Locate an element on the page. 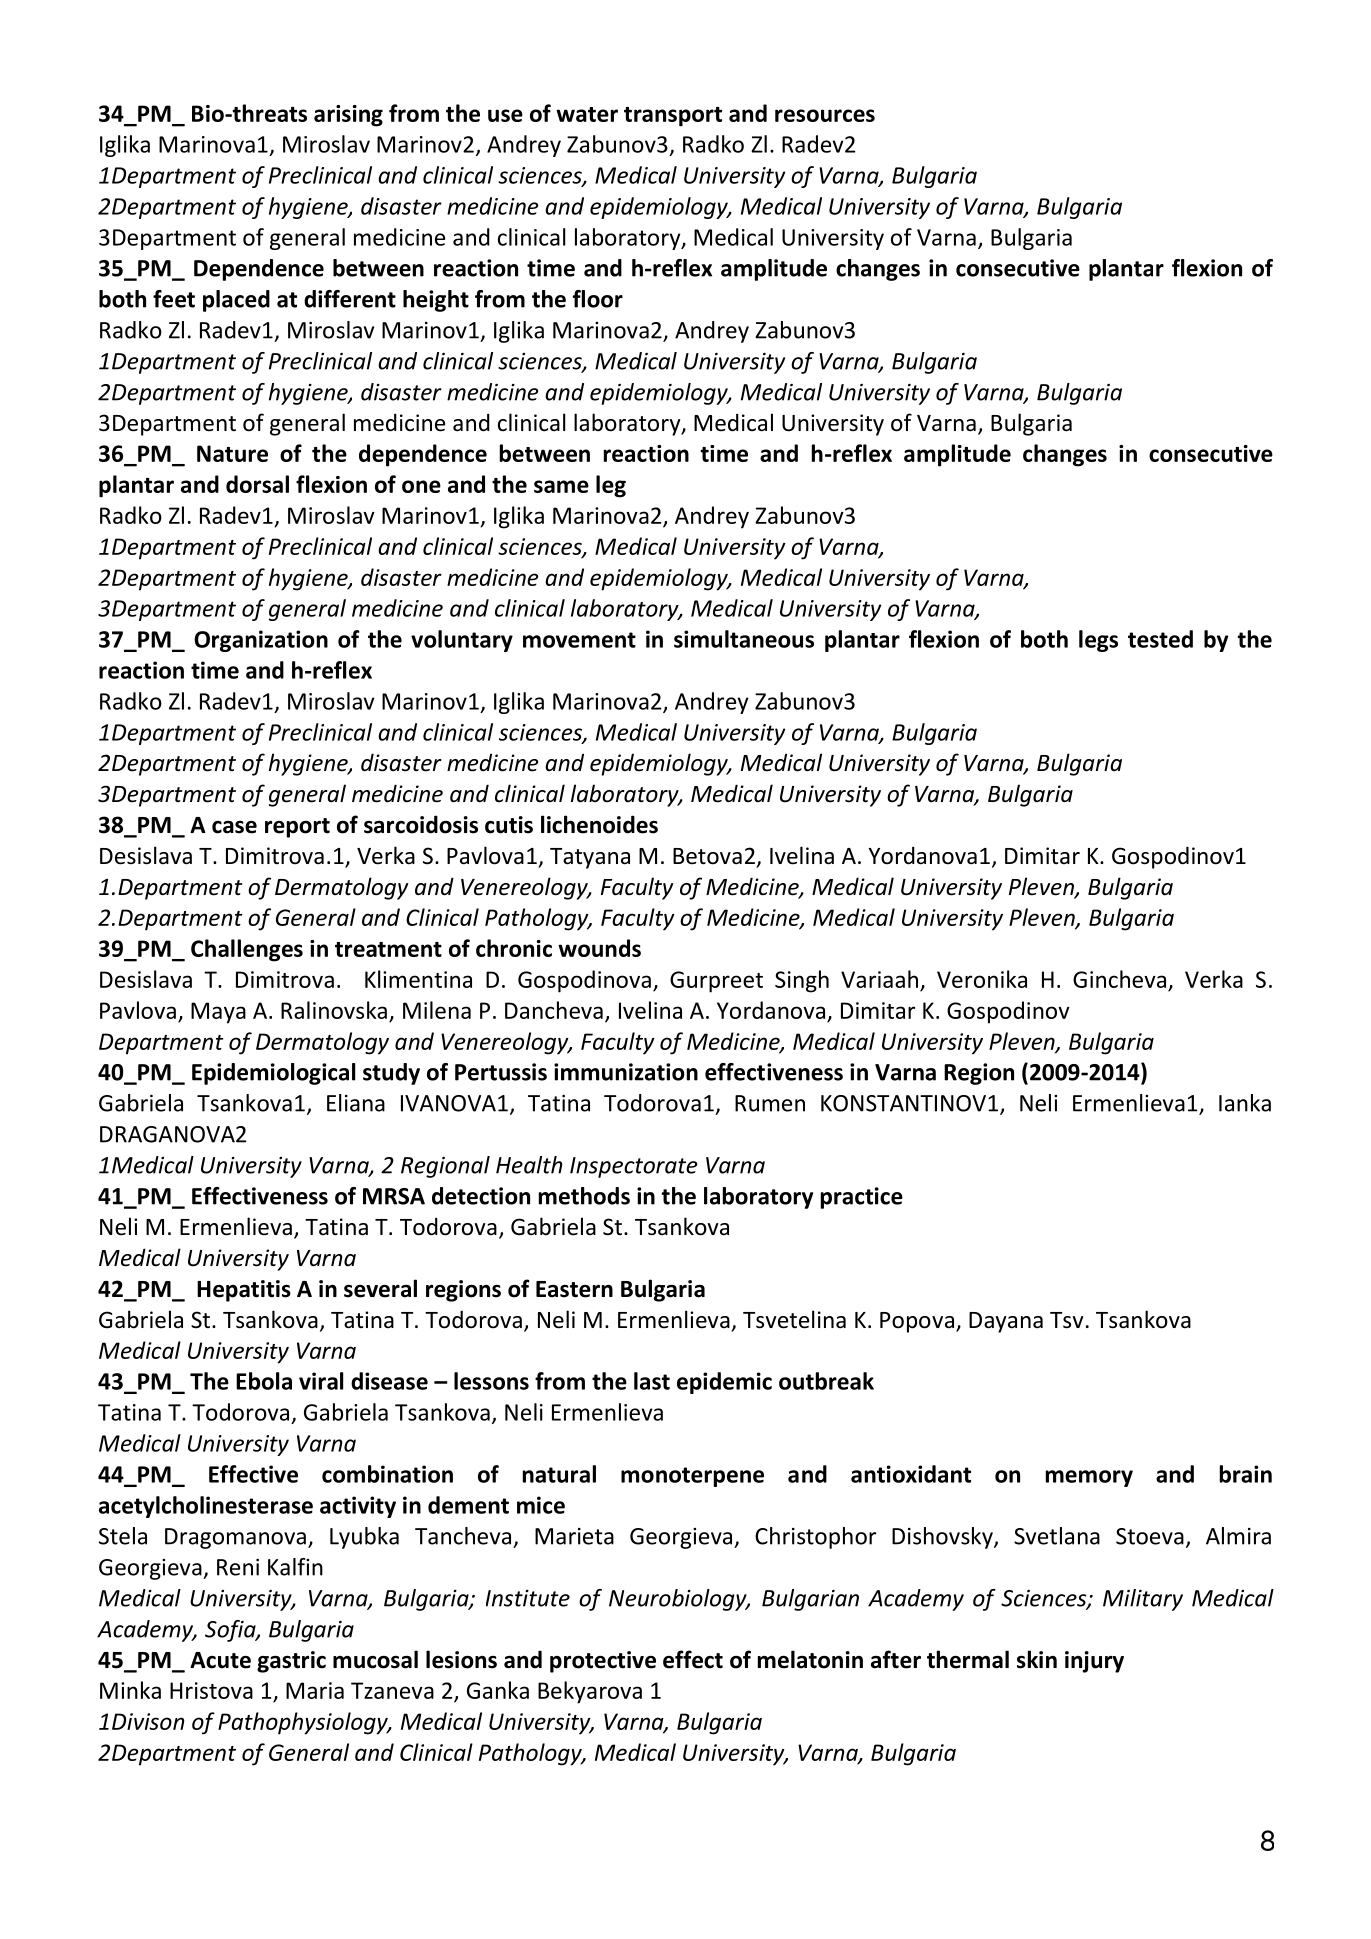 The width and height of the page is (1371, 1939). wounds is located at coordinates (599, 948).
